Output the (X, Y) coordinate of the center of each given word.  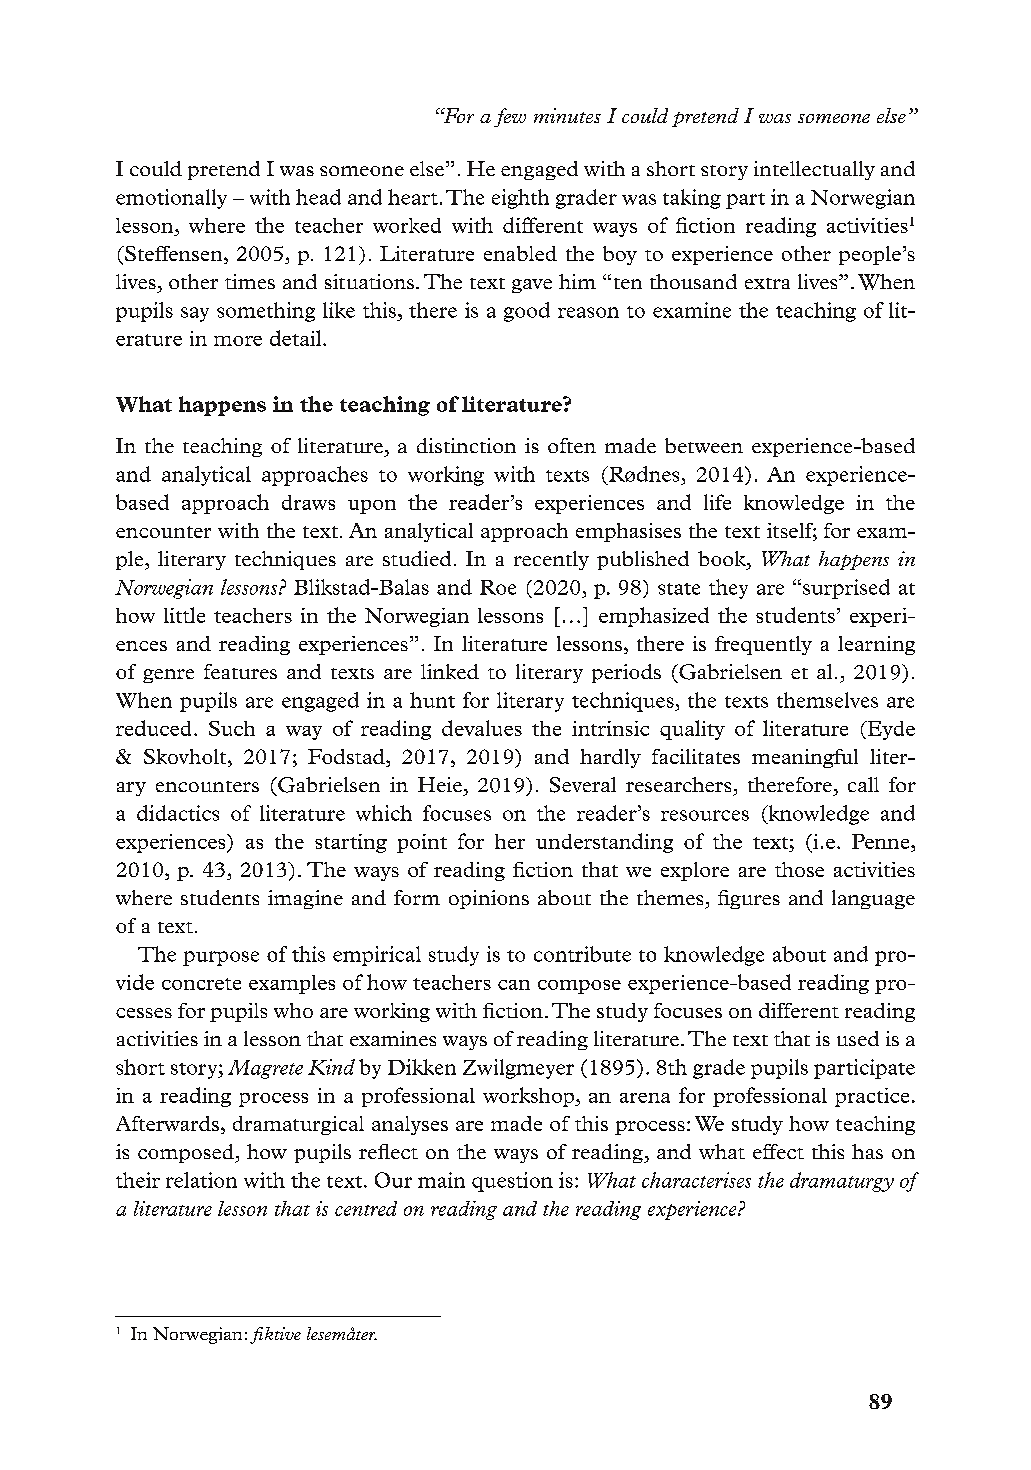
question (512, 1182)
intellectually (814, 170)
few (510, 117)
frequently (763, 645)
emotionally (171, 199)
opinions (489, 899)
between (704, 445)
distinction (466, 445)
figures (749, 899)
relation (201, 1180)
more (238, 341)
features (240, 671)
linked (450, 671)
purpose (221, 958)
